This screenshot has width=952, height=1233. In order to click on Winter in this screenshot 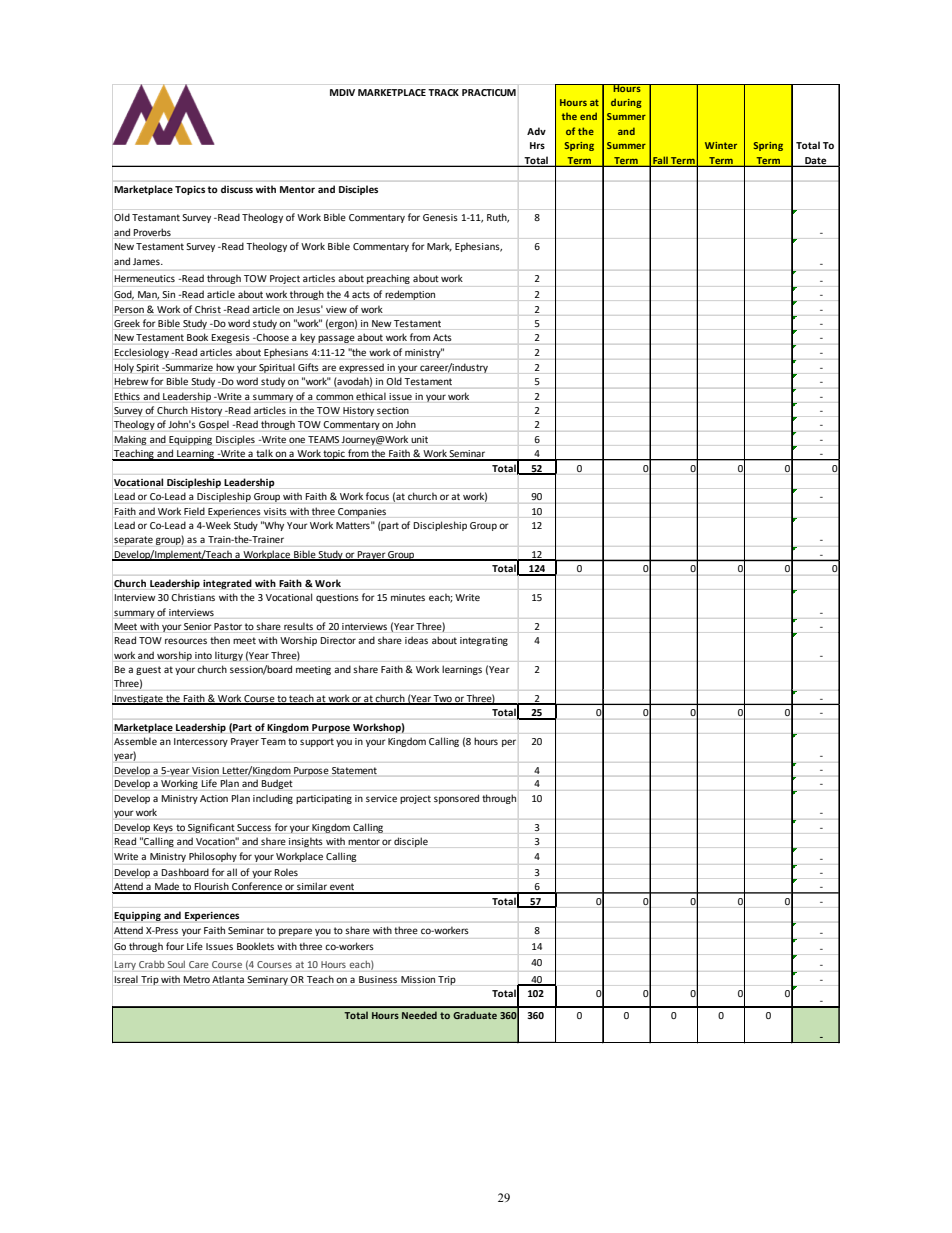, I will do `click(721, 145)`.
